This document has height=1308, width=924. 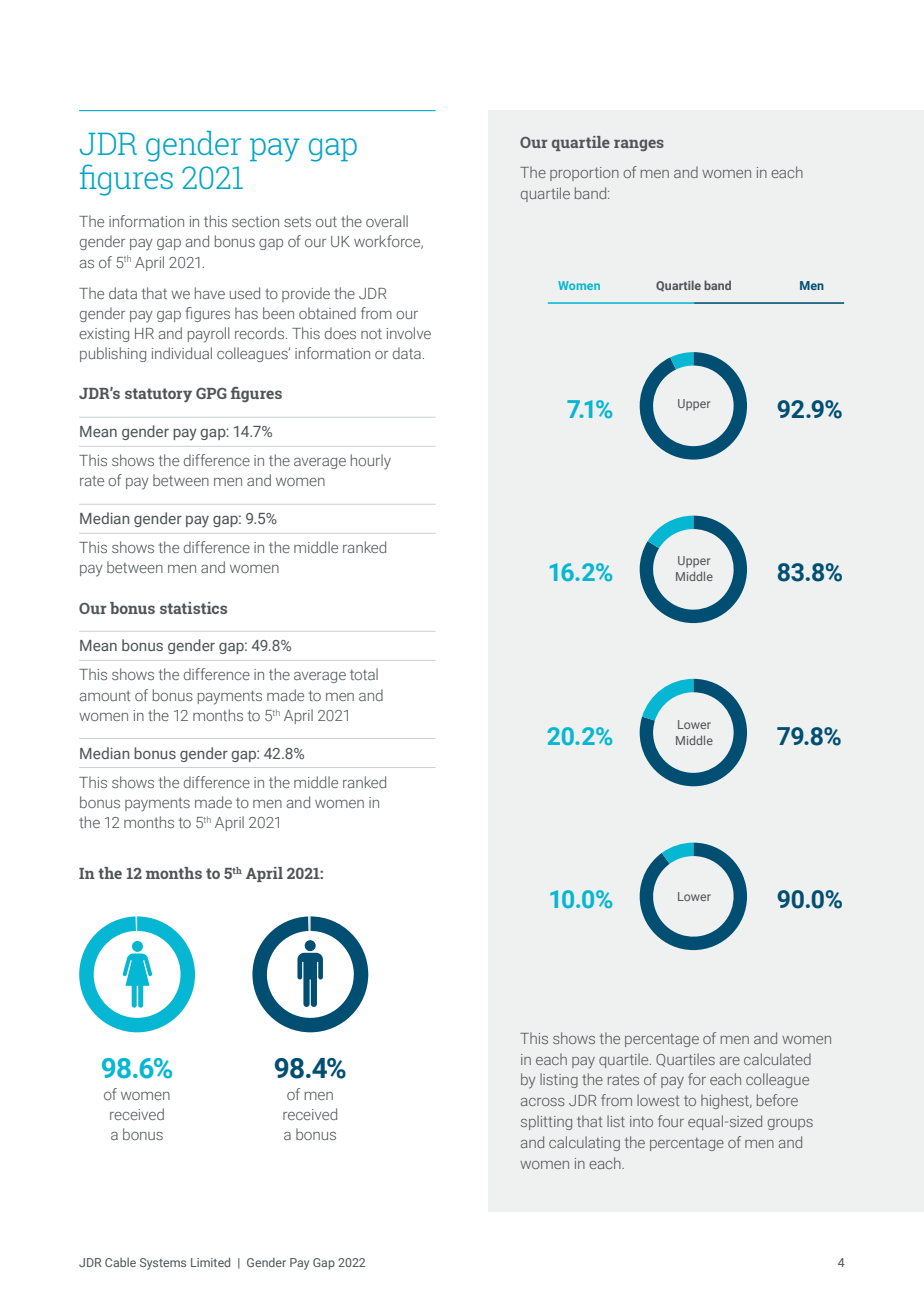 What do you see at coordinates (371, 462) in the document?
I see `hourly` at bounding box center [371, 462].
